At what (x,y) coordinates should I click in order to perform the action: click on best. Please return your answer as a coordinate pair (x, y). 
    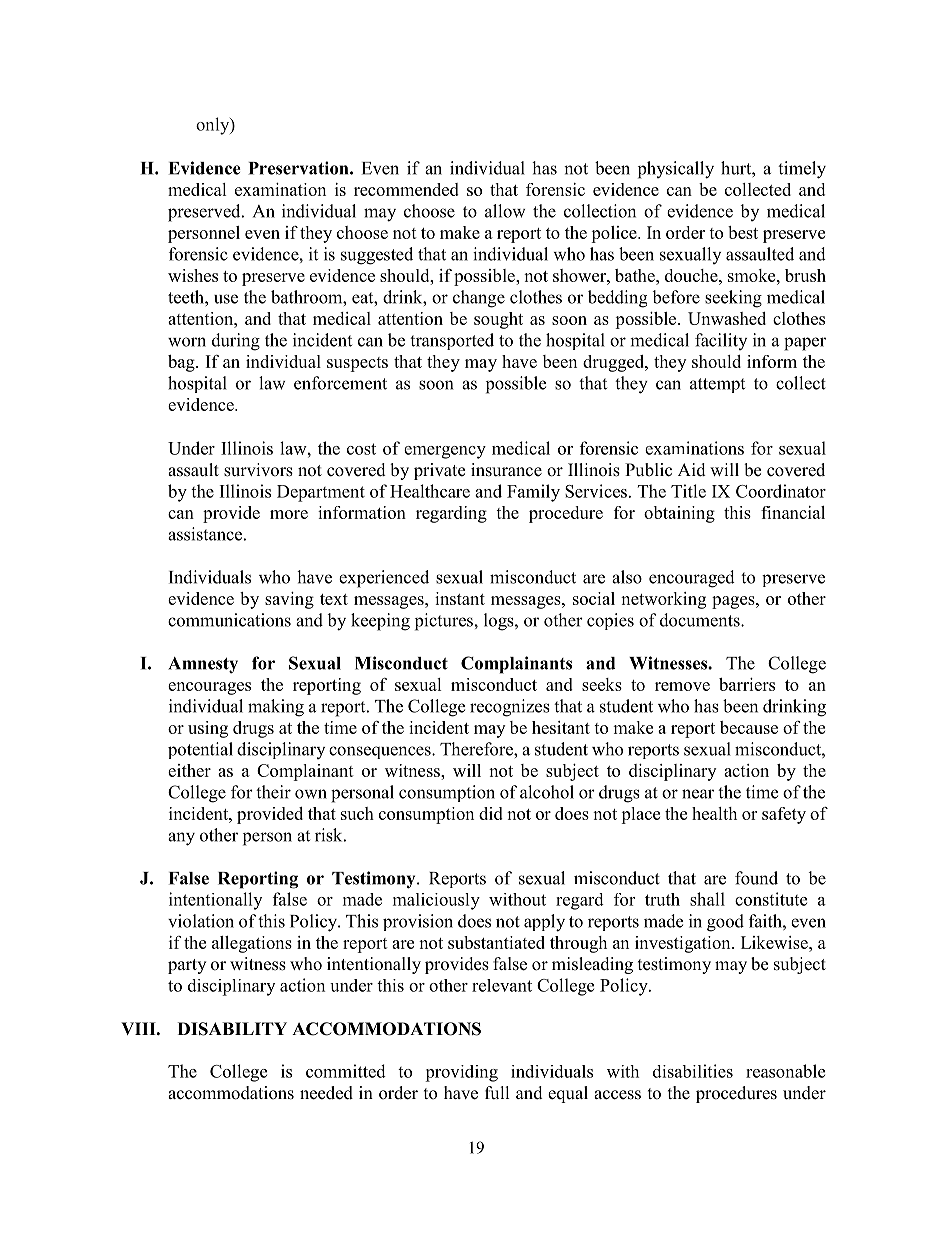
    Looking at the image, I should click on (743, 232).
